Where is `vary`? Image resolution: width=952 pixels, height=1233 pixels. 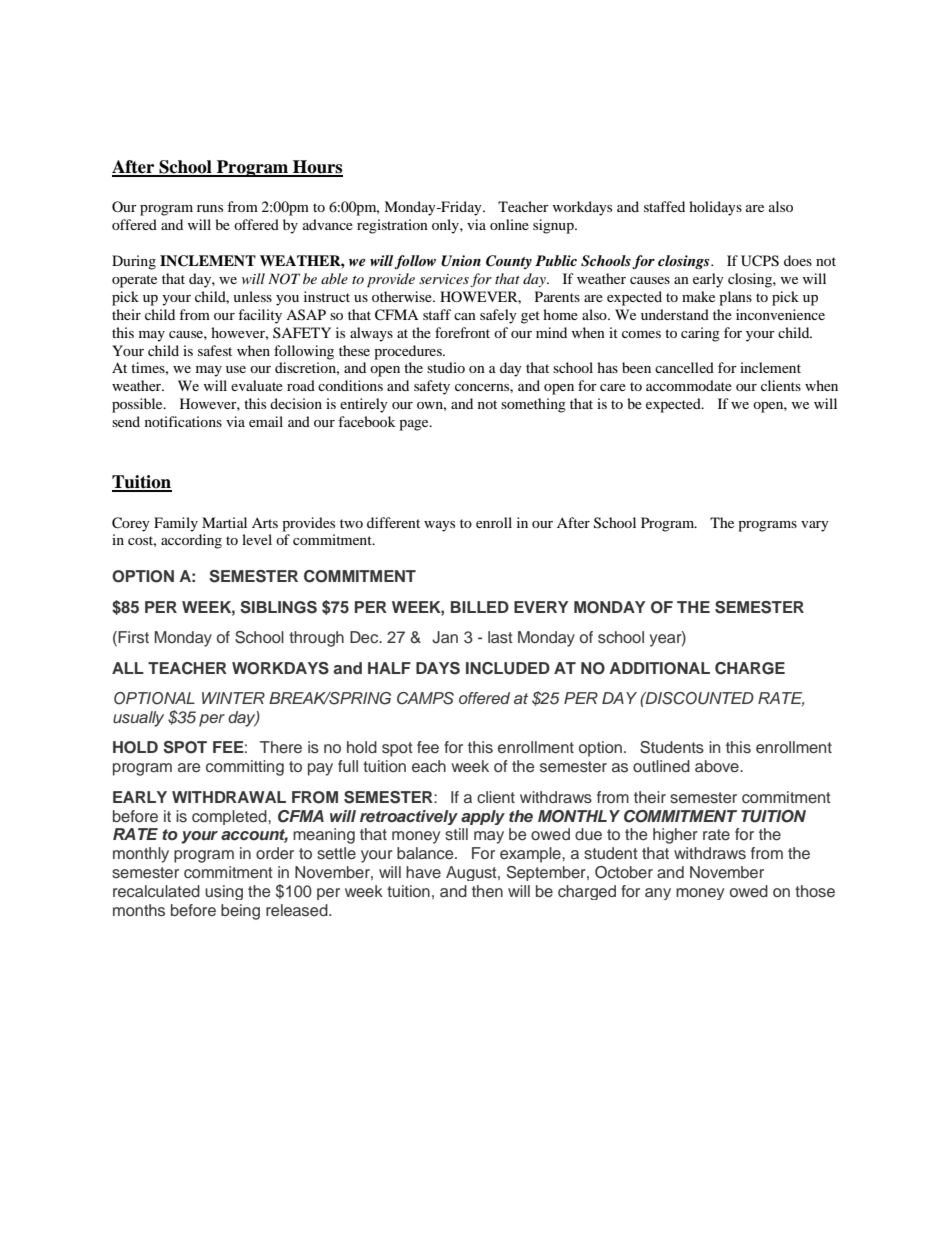 vary is located at coordinates (815, 526).
